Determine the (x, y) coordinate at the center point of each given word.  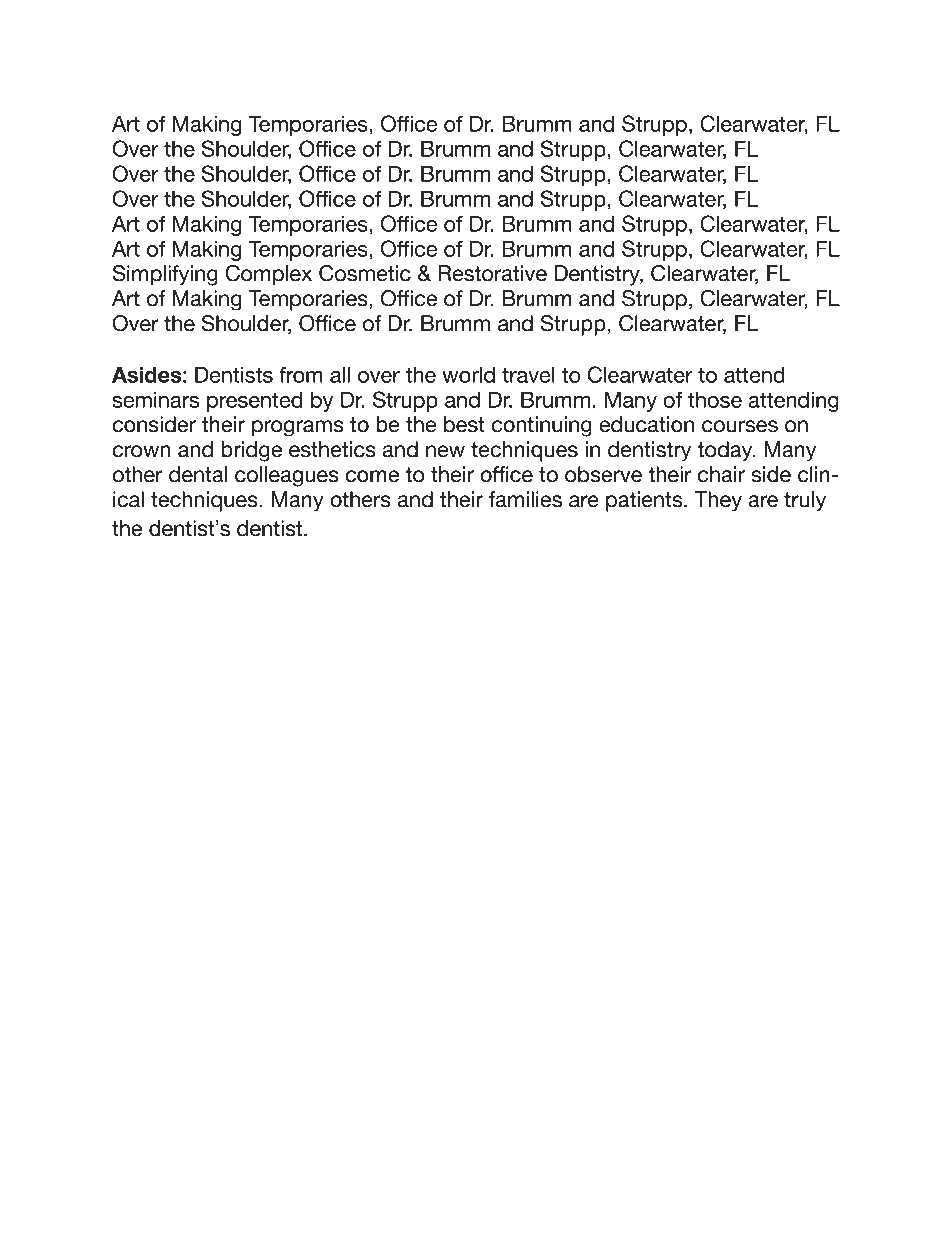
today (726, 451)
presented (254, 402)
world (468, 375)
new (445, 451)
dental (198, 474)
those (715, 400)
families (525, 499)
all (340, 375)
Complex (268, 275)
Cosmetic (365, 273)
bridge (251, 451)
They (718, 501)
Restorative (492, 273)
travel (528, 375)
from (301, 375)
